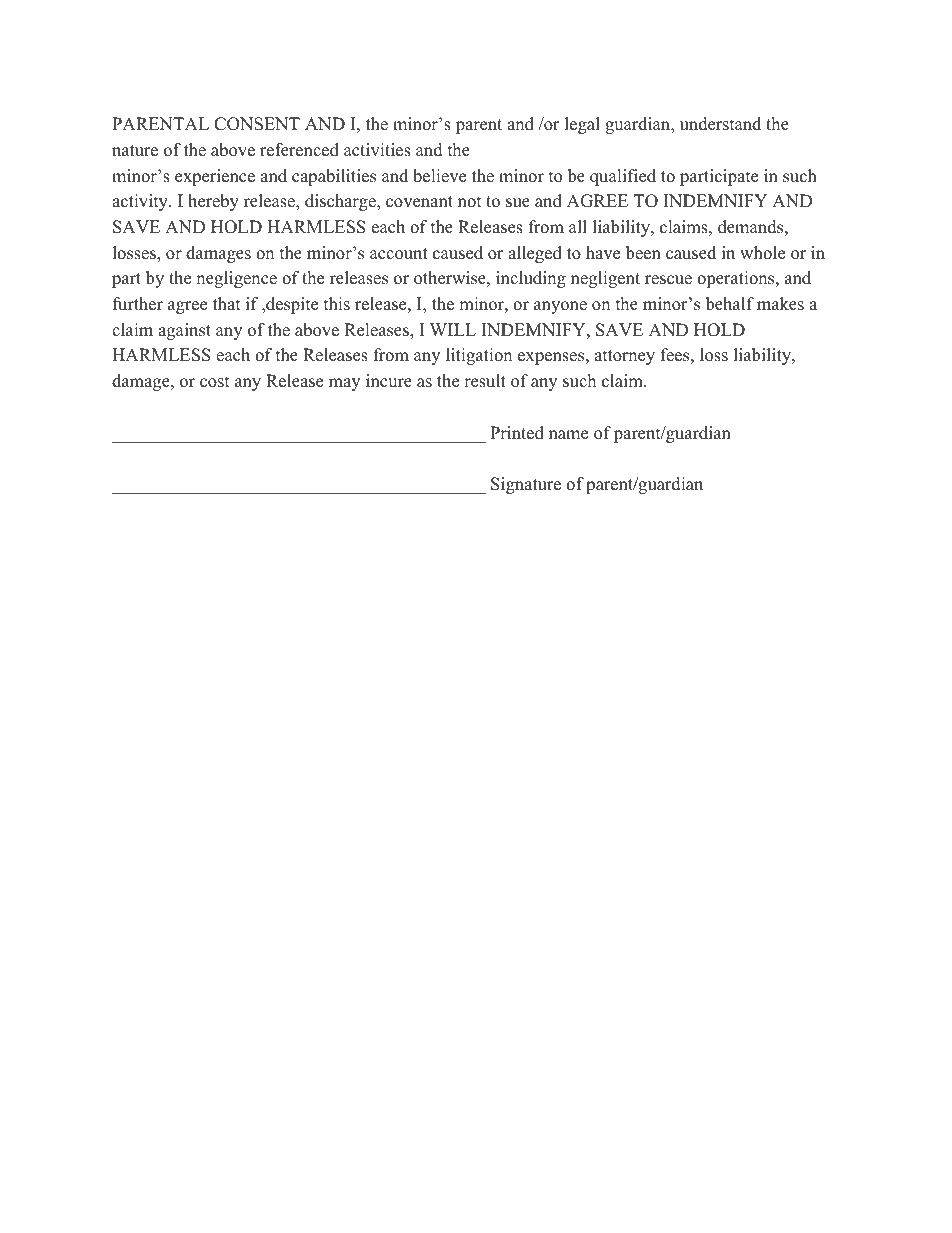  Describe the element at coordinates (720, 124) in the screenshot. I see `understand` at that location.
